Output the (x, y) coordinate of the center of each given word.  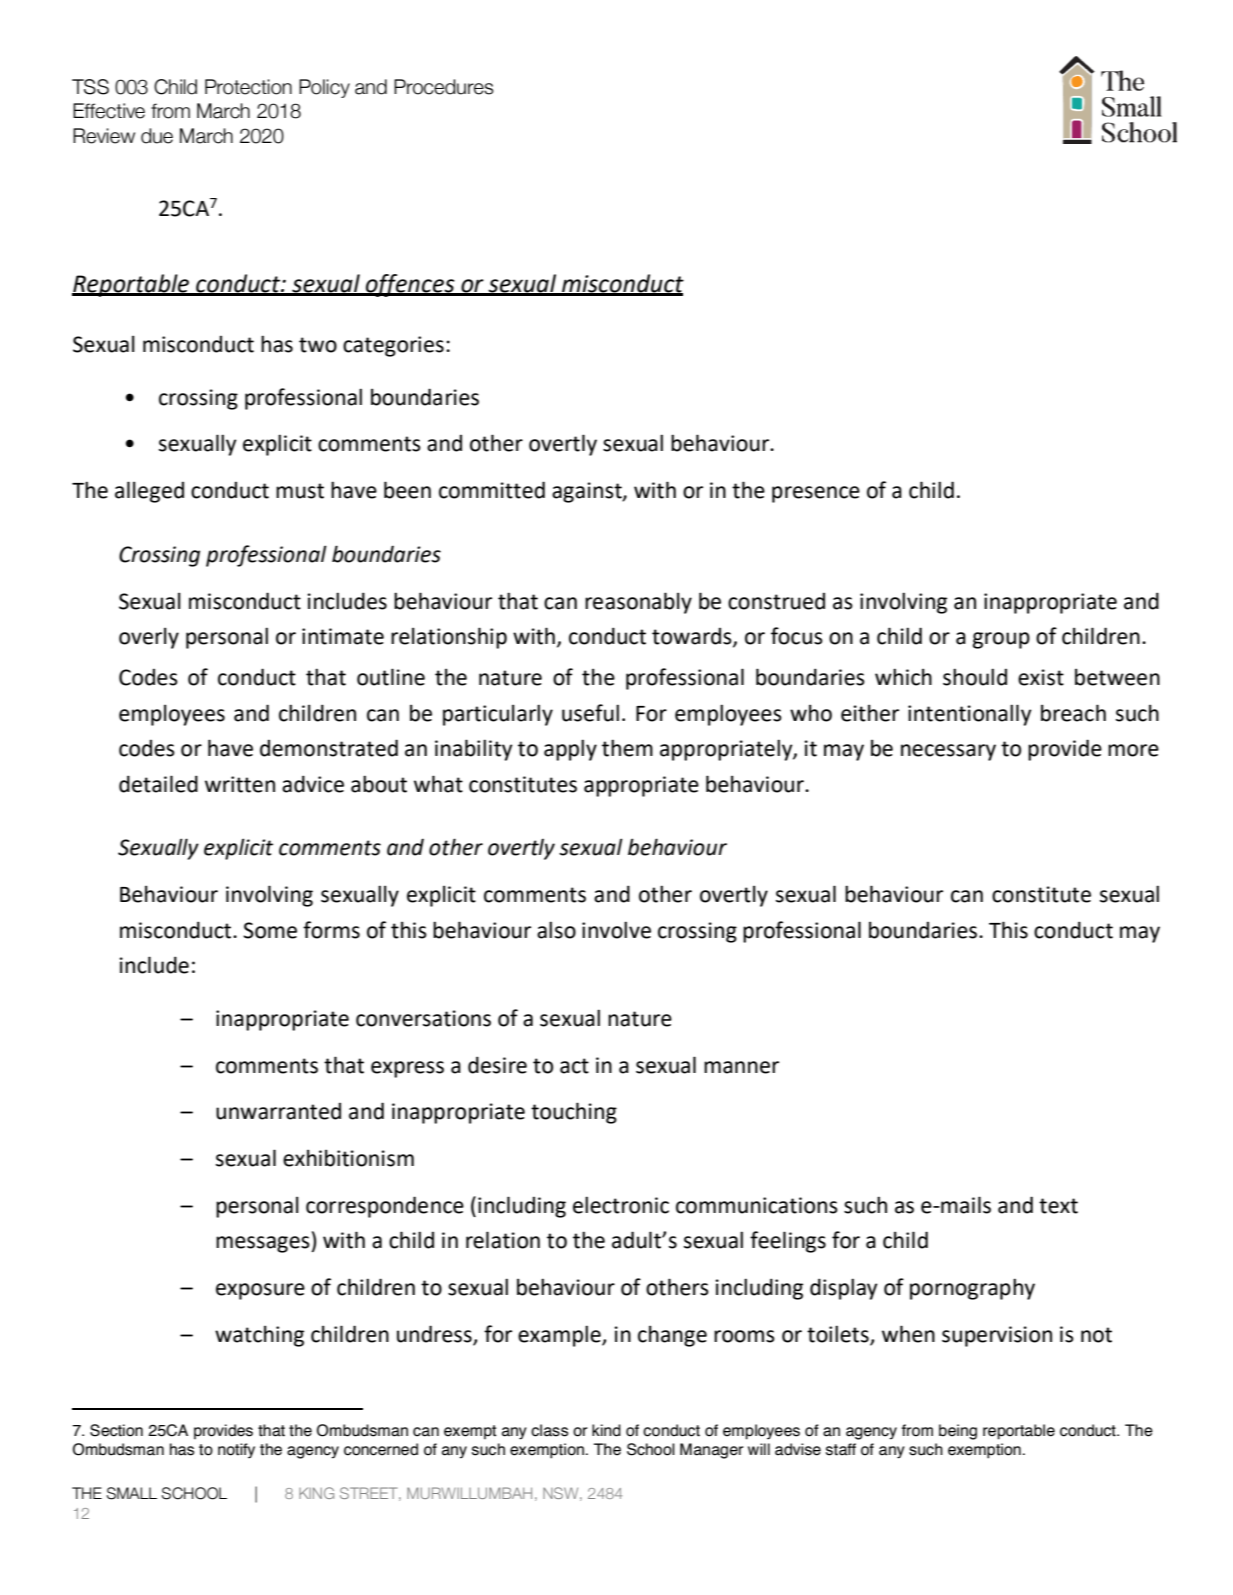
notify (236, 1451)
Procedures (444, 87)
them (627, 748)
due (157, 136)
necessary (948, 752)
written (240, 784)
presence (816, 494)
